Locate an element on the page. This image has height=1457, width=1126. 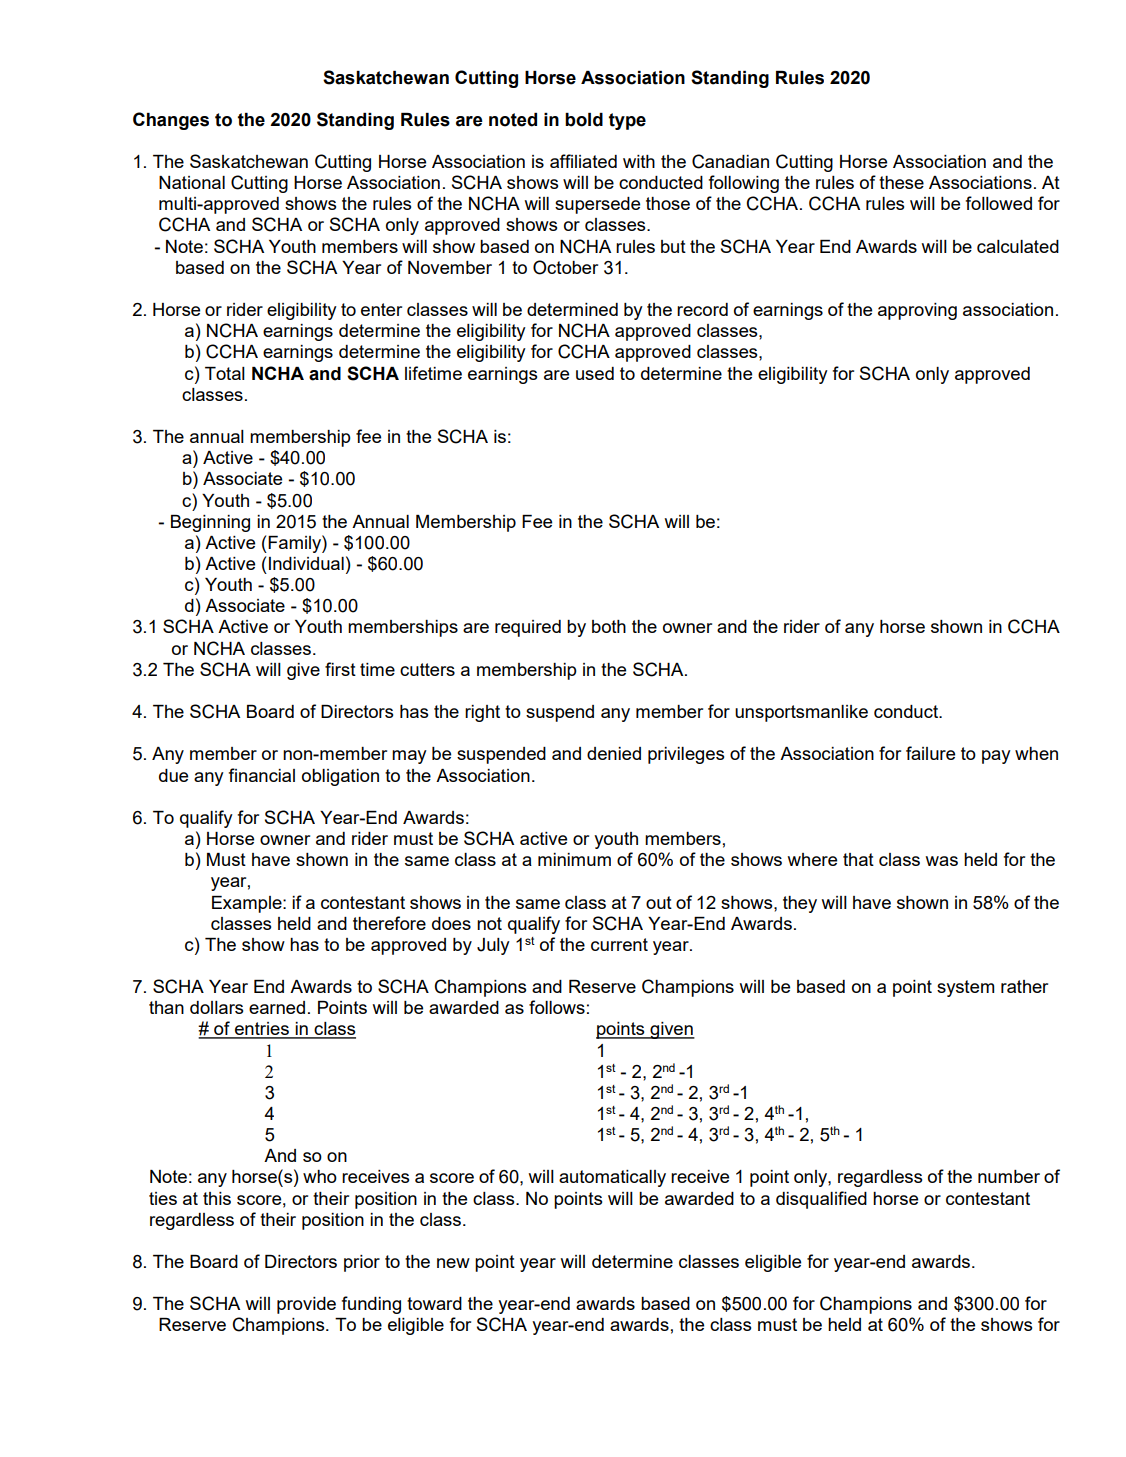
was is located at coordinates (941, 861).
